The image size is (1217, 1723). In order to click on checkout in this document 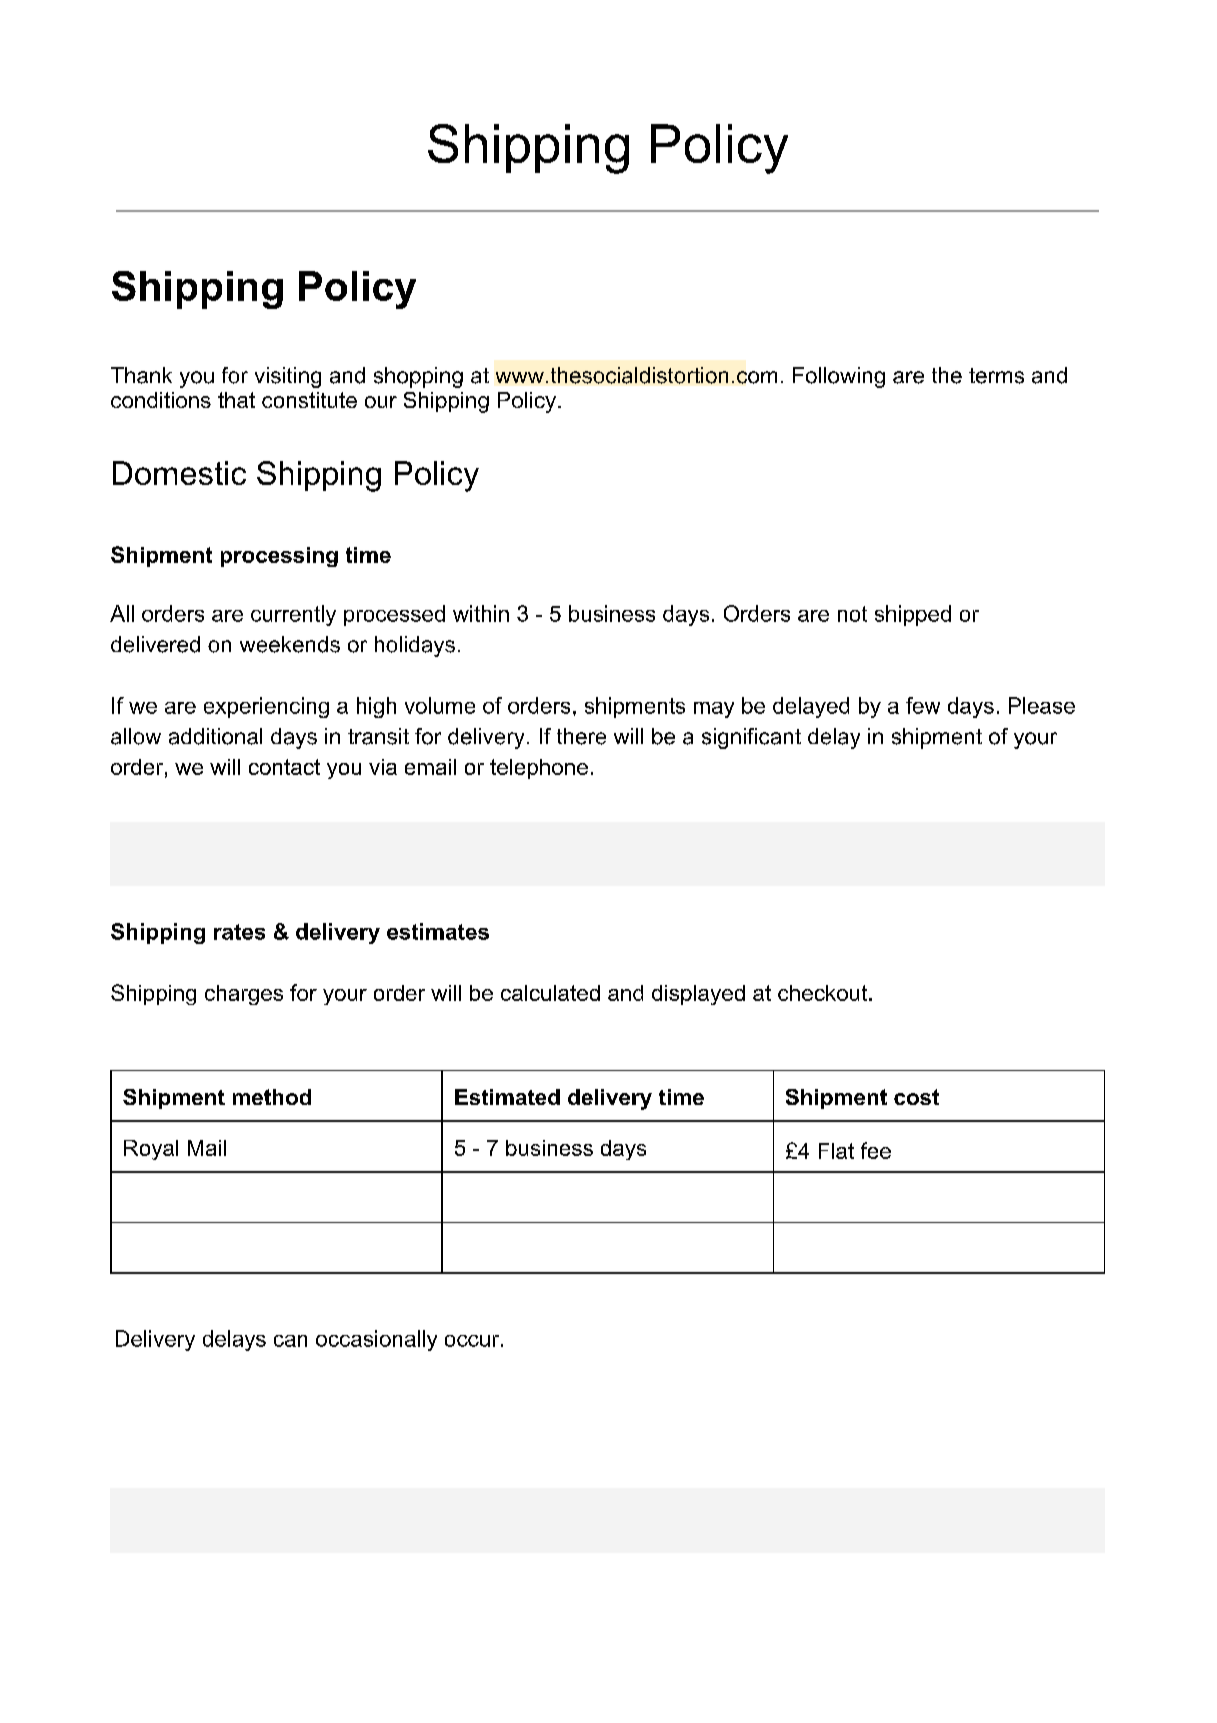, I will do `click(822, 993)`.
